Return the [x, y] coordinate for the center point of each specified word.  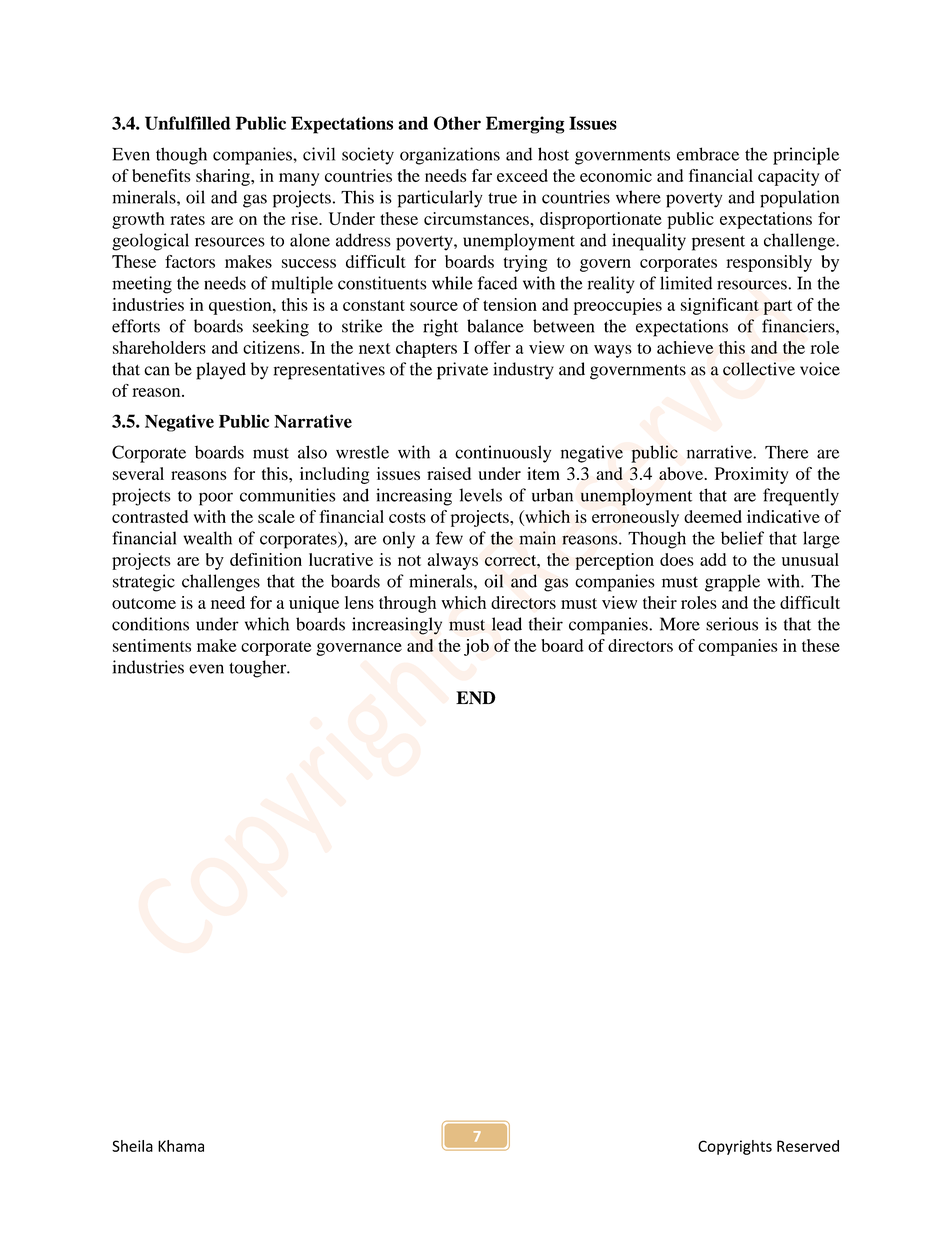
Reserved [808, 1146]
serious [732, 624]
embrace [708, 154]
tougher [259, 669]
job [476, 647]
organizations [450, 156]
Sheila [132, 1146]
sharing [224, 177]
